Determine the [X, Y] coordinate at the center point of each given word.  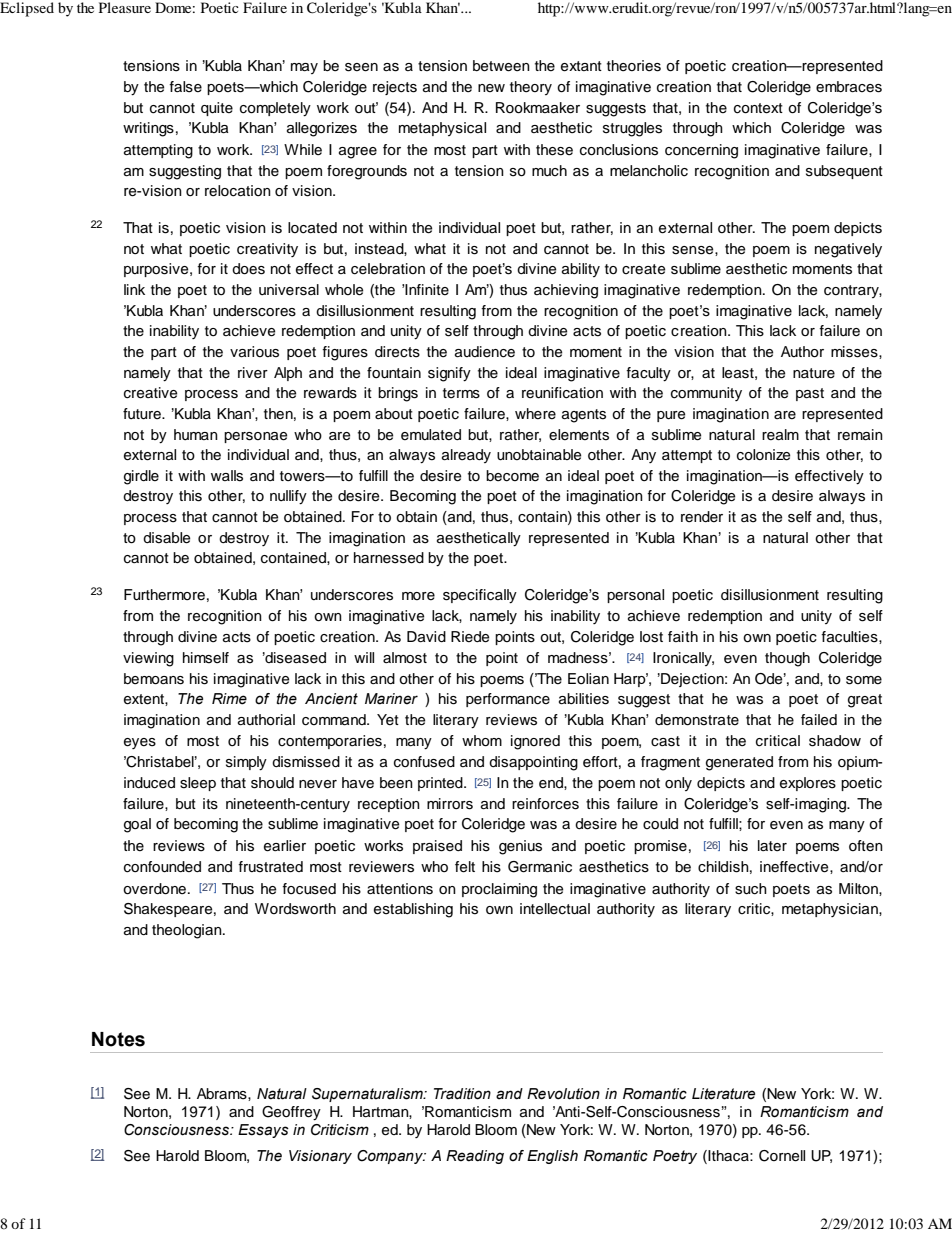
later [772, 846]
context [758, 108]
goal [137, 825]
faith [683, 636]
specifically [480, 596]
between [501, 66]
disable [166, 538]
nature [814, 373]
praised [437, 847]
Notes [118, 1039]
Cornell [782, 1156]
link [134, 289]
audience [485, 352]
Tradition [462, 1094]
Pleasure [125, 7]
